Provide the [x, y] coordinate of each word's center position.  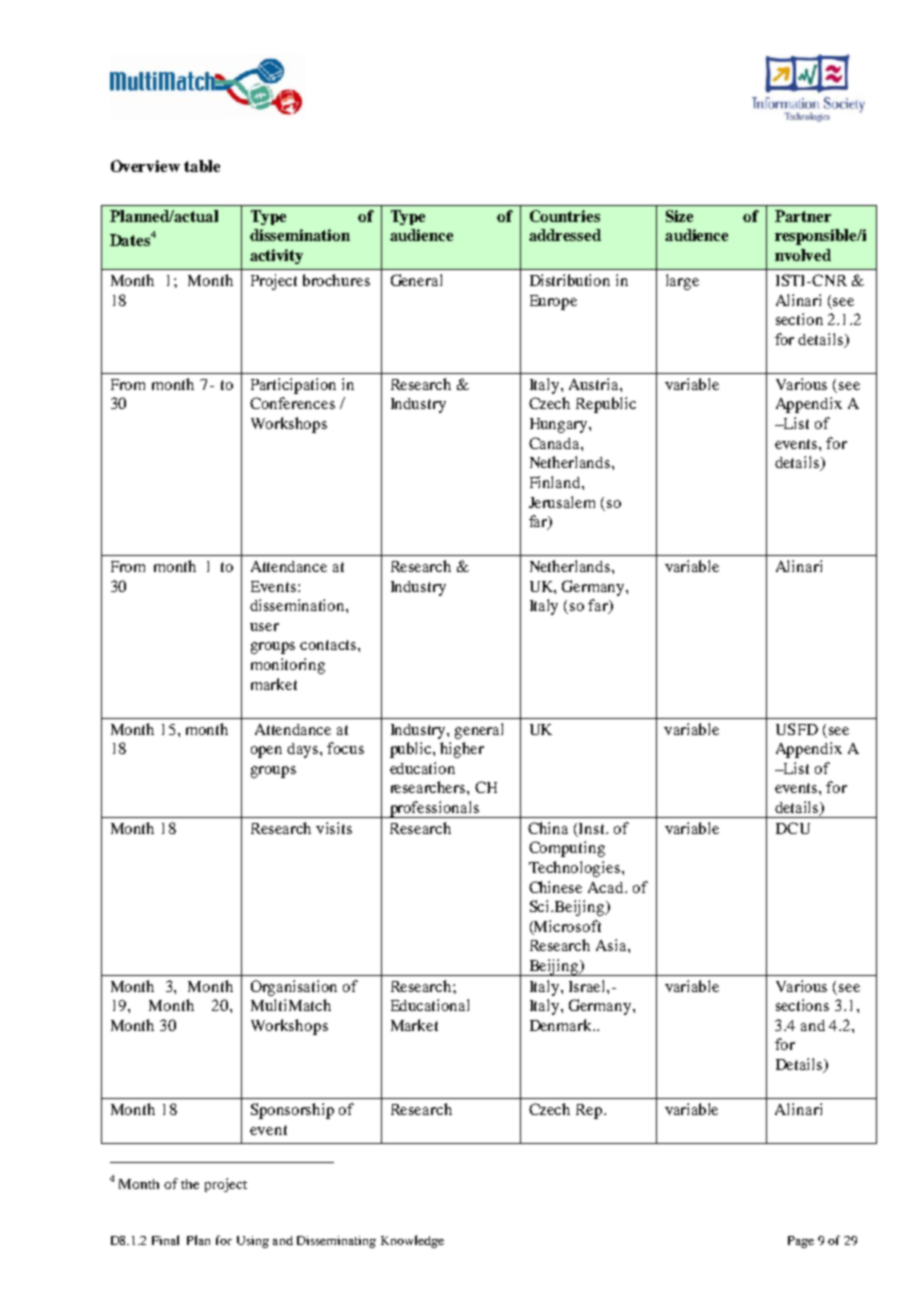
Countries [565, 216]
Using [253, 1242]
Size [679, 216]
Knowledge [412, 1241]
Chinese [555, 887]
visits [334, 828]
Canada [555, 443]
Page [801, 1242]
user [264, 627]
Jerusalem [562, 502]
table [202, 166]
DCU [793, 828]
